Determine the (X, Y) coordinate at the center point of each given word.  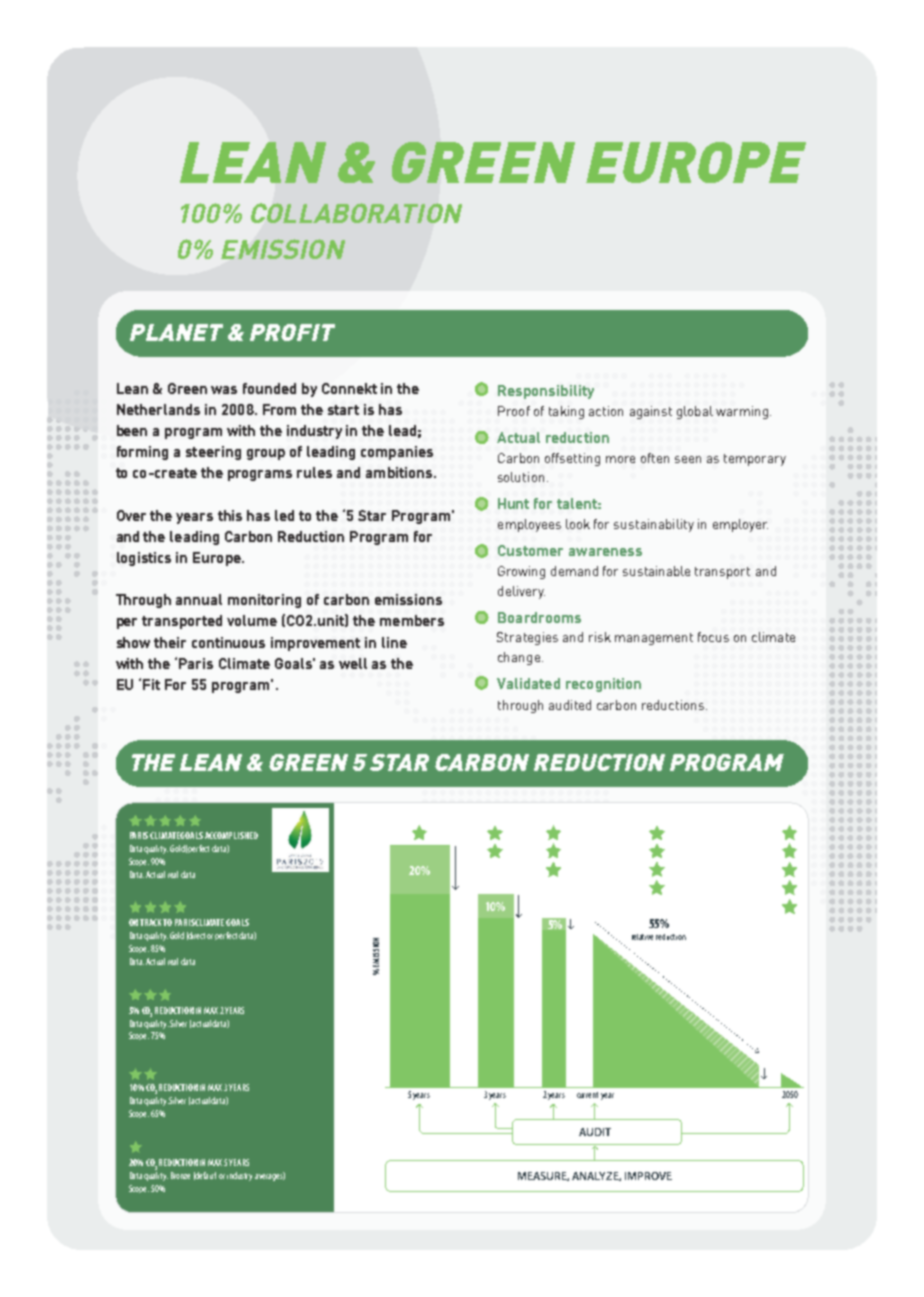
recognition (603, 685)
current (587, 1095)
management (654, 639)
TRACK (152, 922)
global (695, 412)
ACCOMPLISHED (231, 835)
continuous (228, 642)
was (224, 390)
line (394, 642)
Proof (514, 411)
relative (642, 937)
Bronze (180, 1175)
